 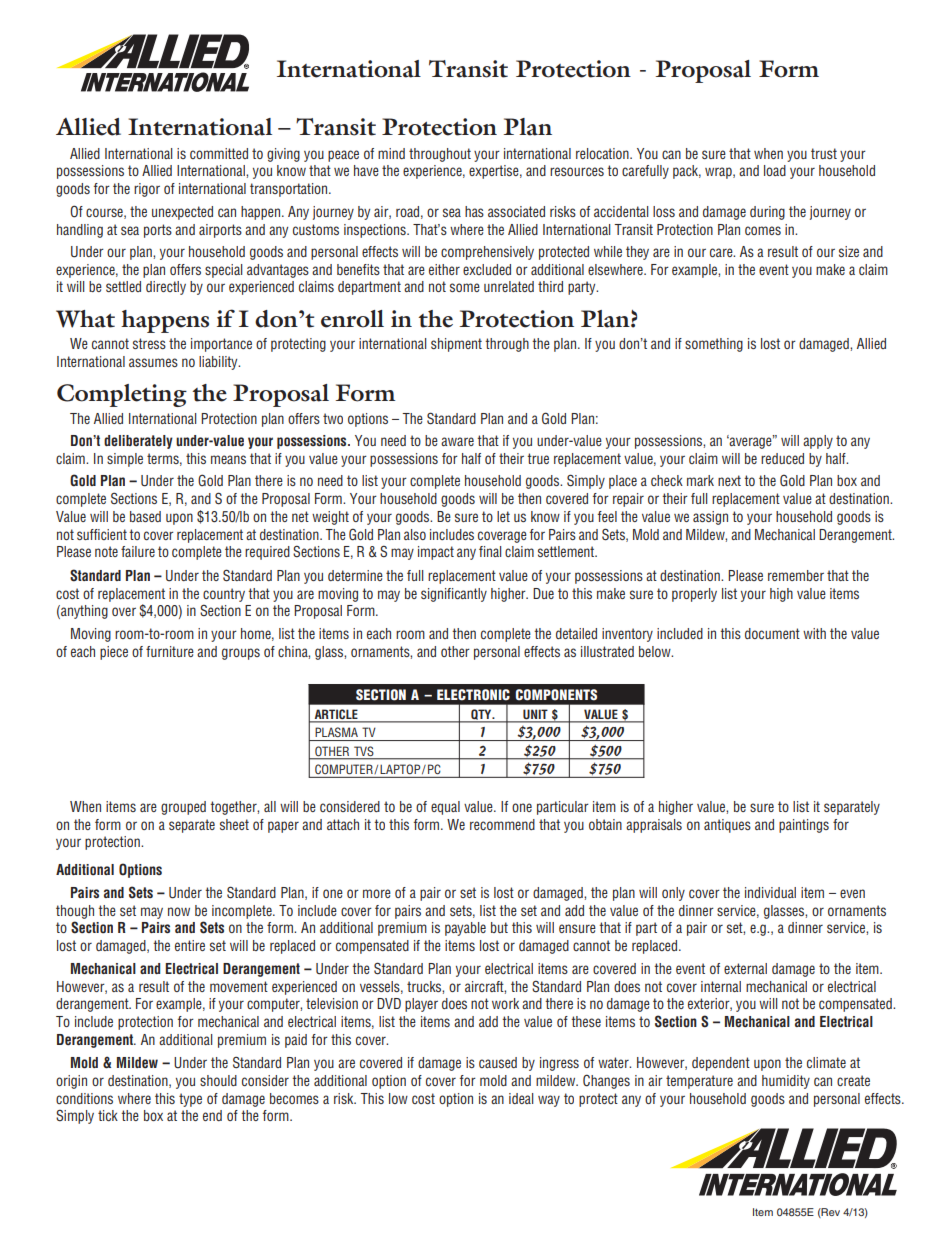 I want to click on rigor, so click(x=147, y=190).
